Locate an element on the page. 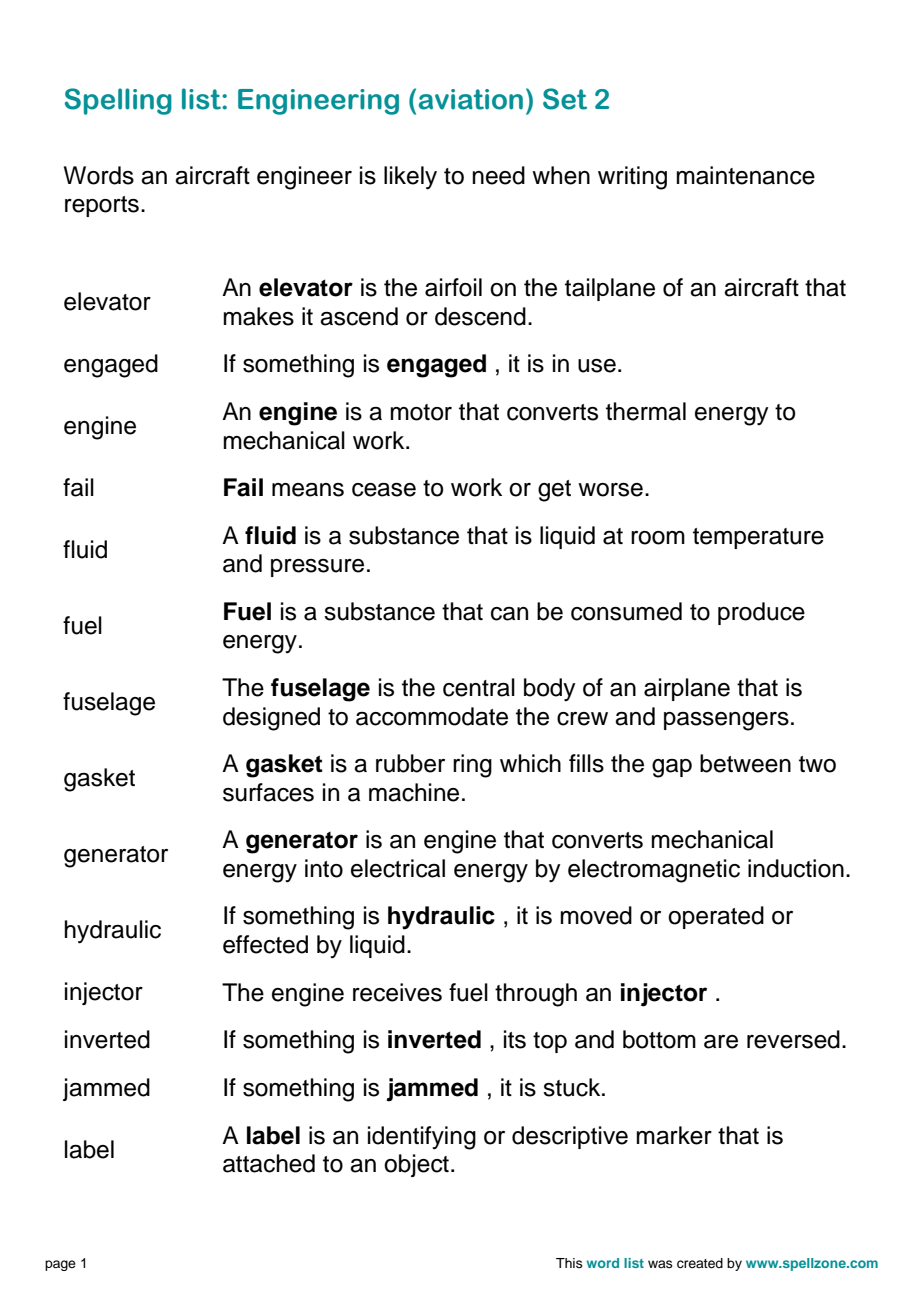 This document has height=1308, width=924. page is located at coordinates (60, 1265).
